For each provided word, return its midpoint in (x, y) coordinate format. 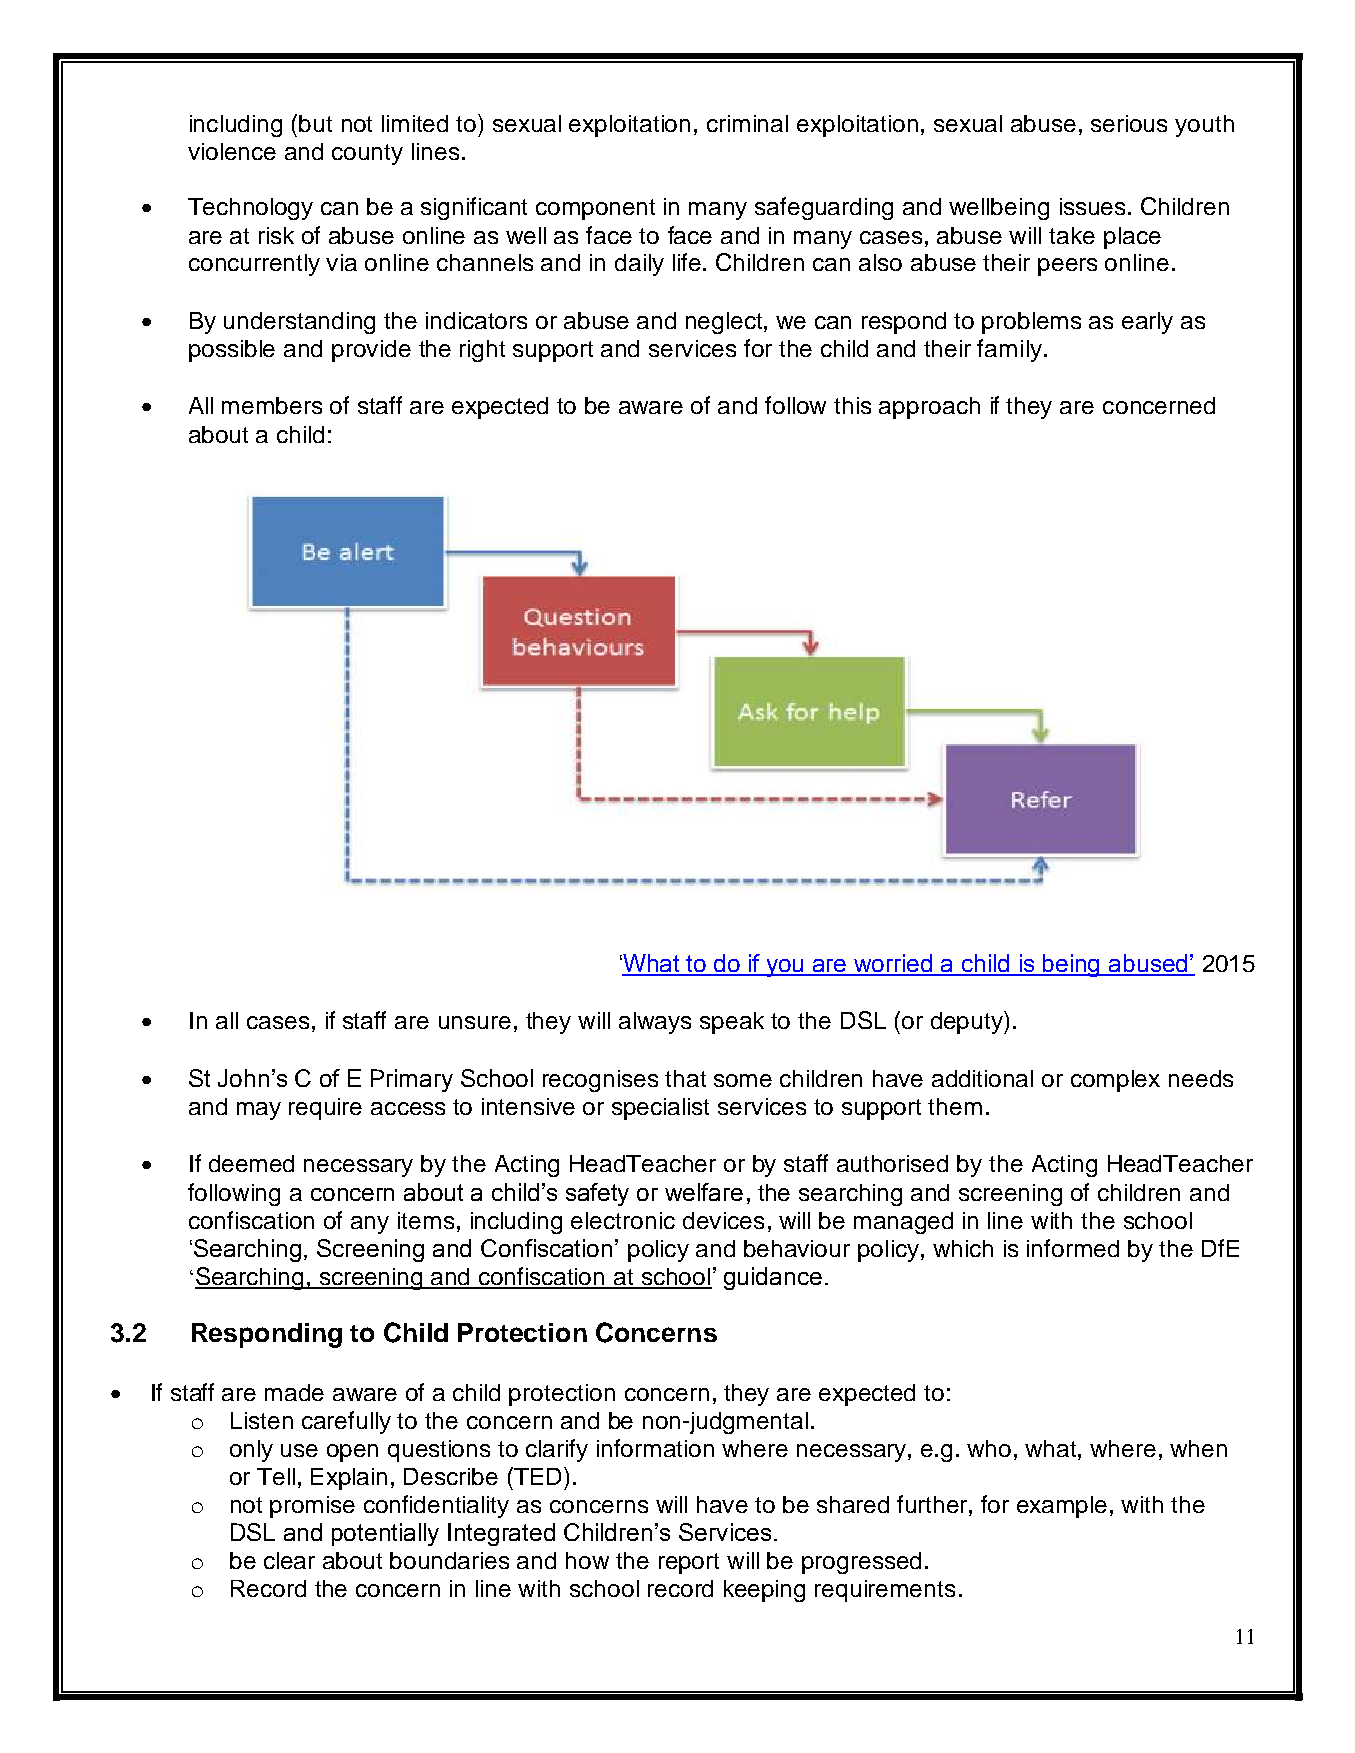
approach (929, 408)
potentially (385, 1534)
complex (1115, 1081)
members (272, 405)
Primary (412, 1080)
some (743, 1080)
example (1062, 1507)
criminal (747, 123)
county (367, 154)
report (689, 1563)
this (852, 405)
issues (1094, 206)
